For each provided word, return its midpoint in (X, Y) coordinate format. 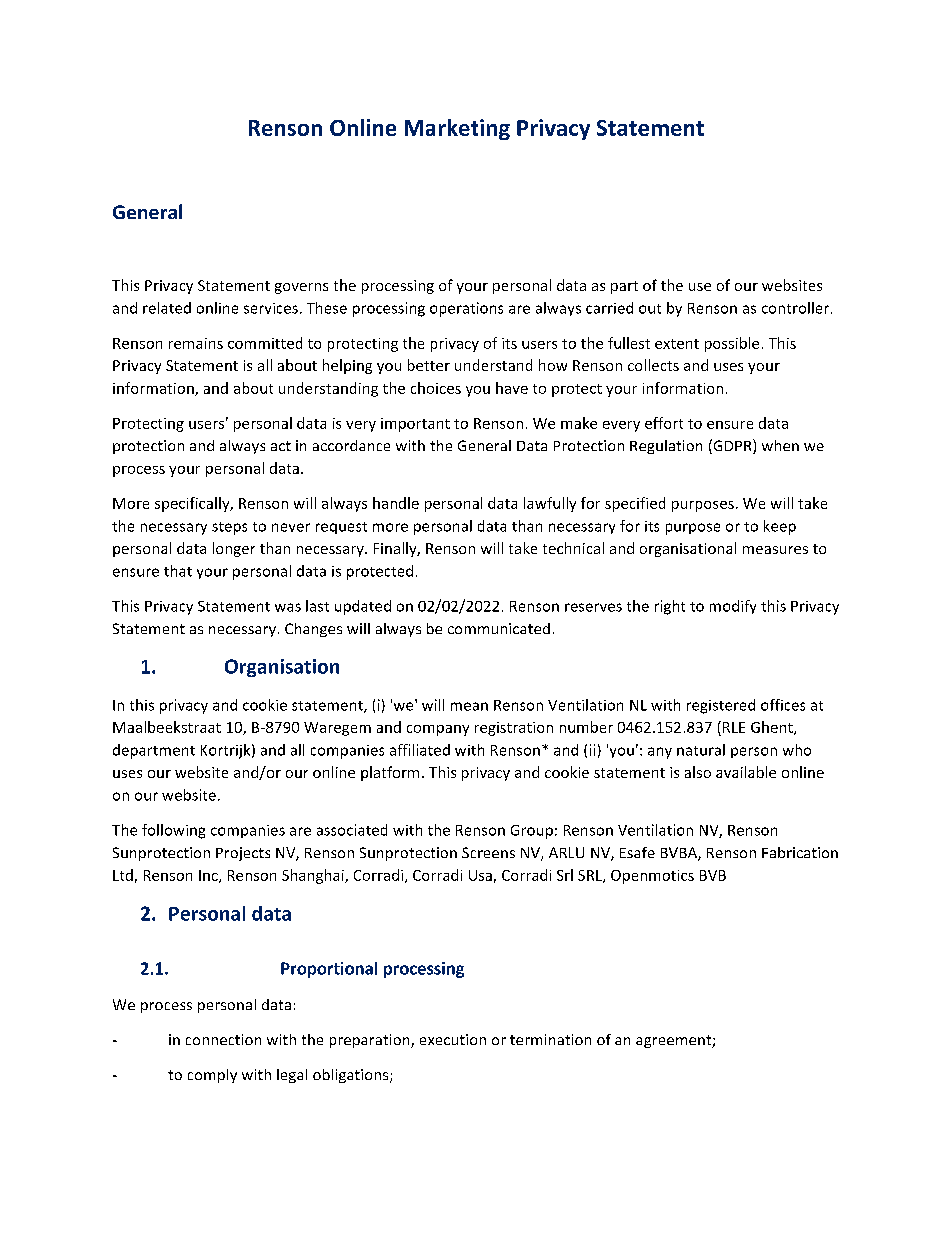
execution (453, 1039)
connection (223, 1039)
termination (550, 1039)
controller (795, 308)
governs (301, 288)
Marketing (457, 129)
